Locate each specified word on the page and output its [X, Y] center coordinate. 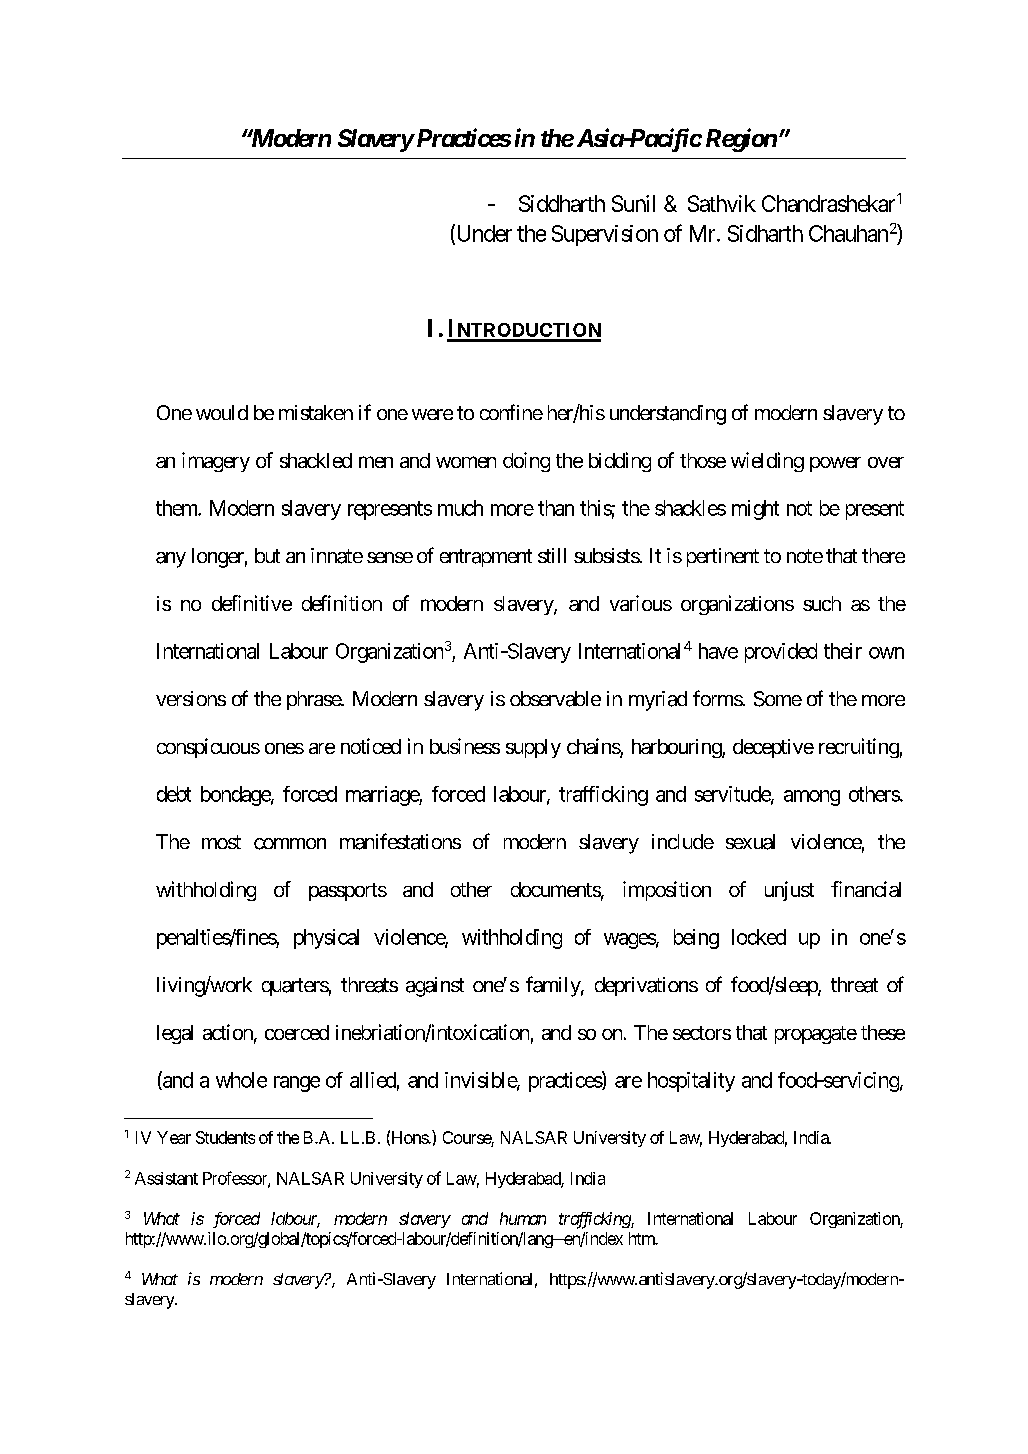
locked [759, 937]
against [435, 987]
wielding [767, 462]
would [222, 412]
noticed [371, 746]
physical [326, 939]
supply [533, 748]
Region [741, 140]
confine [511, 412]
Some [778, 699]
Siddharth [562, 203]
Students [225, 1137]
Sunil [633, 203]
